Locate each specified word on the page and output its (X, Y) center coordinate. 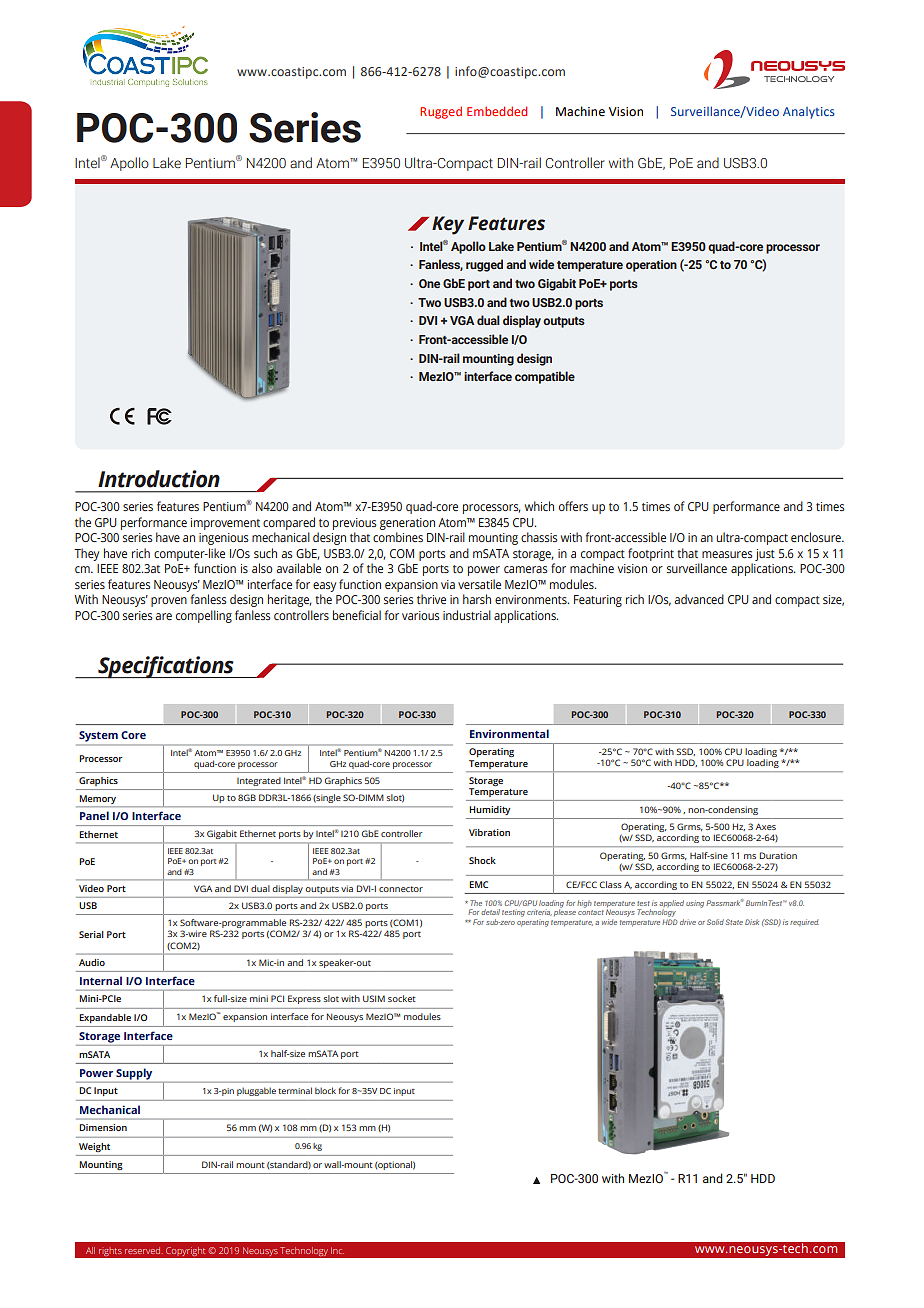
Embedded (497, 111)
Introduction (159, 479)
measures (727, 554)
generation (407, 524)
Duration (778, 855)
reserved (142, 1250)
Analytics (809, 113)
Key (448, 225)
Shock (482, 860)
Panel (94, 815)
